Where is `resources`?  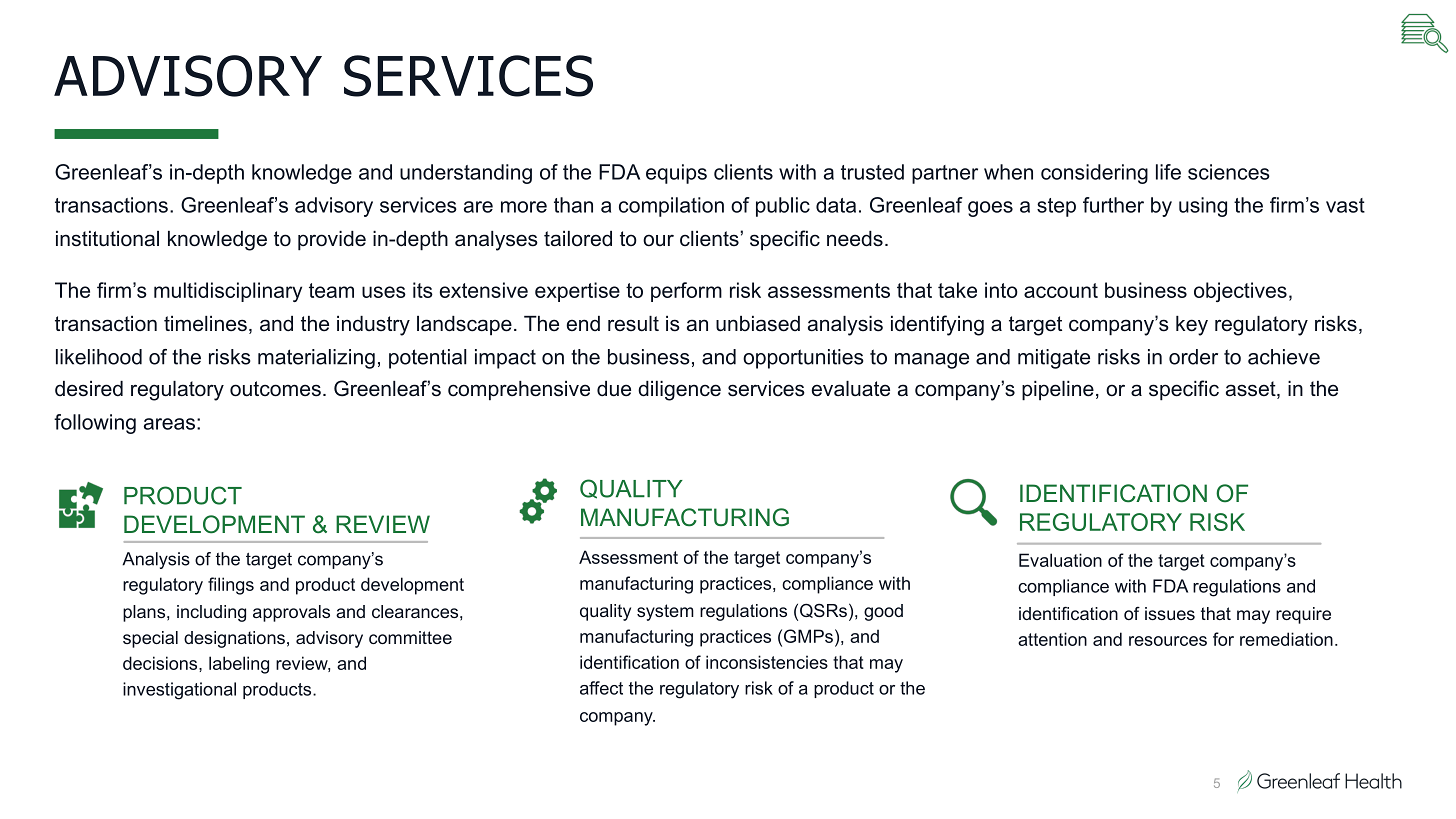
resources is located at coordinates (1168, 641).
